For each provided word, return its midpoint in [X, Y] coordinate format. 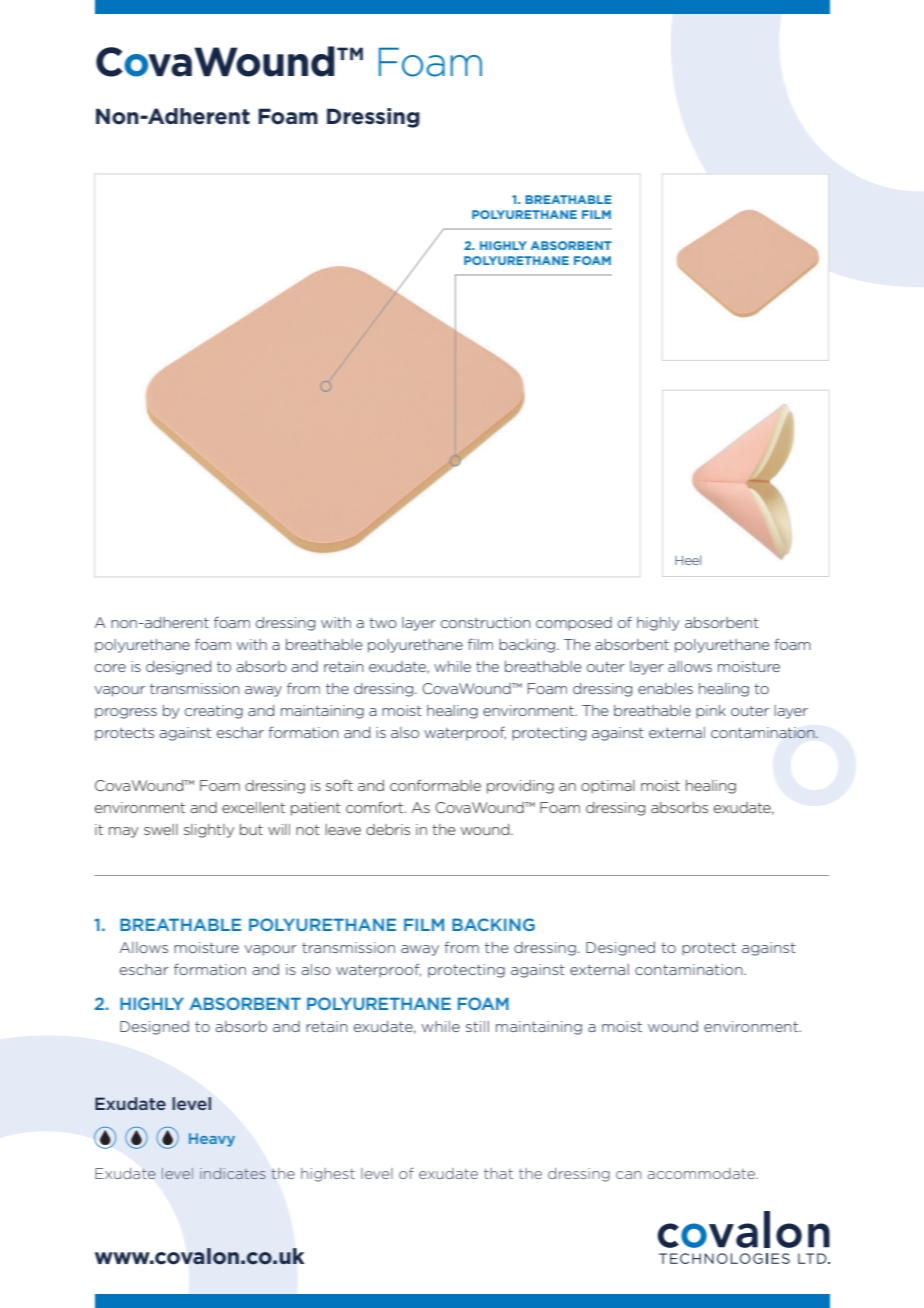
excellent [253, 807]
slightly [209, 831]
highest [328, 1175]
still [477, 1026]
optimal [608, 787]
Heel [688, 560]
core [110, 668]
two [383, 623]
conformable [435, 785]
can [628, 1175]
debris [388, 829]
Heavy [212, 1140]
